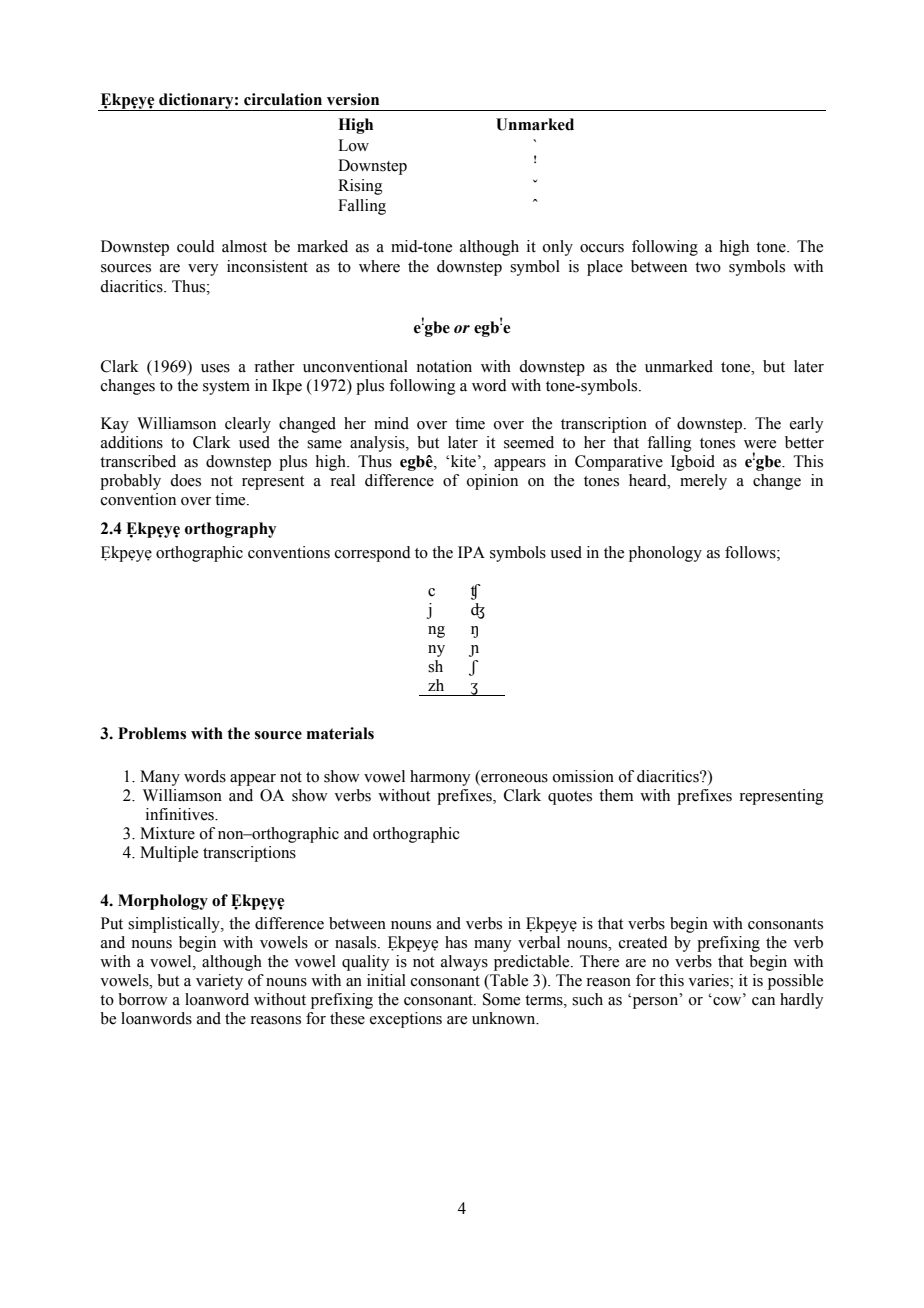 The width and height of the screenshot is (924, 1308). I want to click on Some, so click(501, 999).
